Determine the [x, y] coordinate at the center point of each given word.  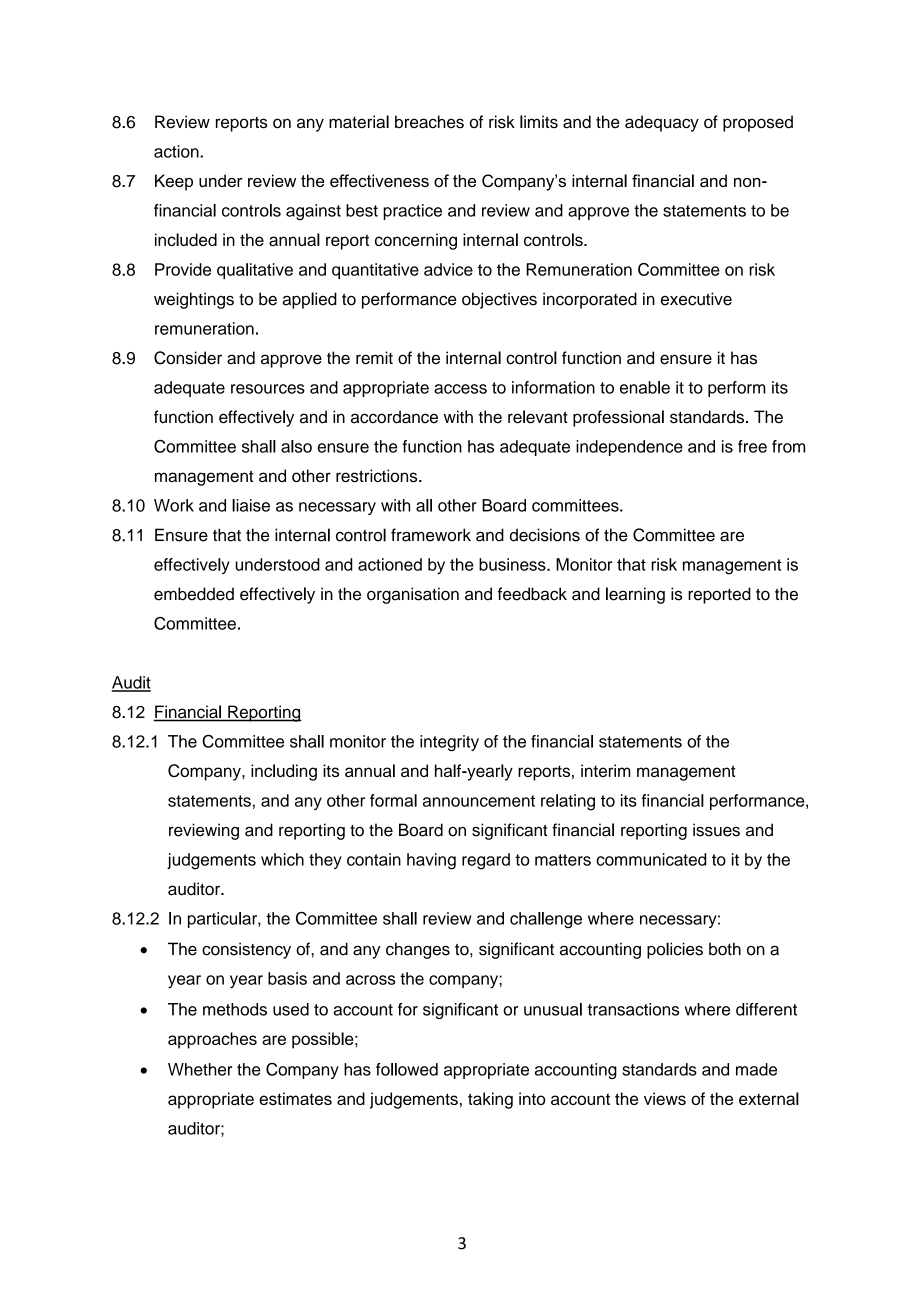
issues [716, 830]
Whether [200, 1069]
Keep [174, 182]
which [282, 859]
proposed [758, 123]
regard [486, 861]
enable [645, 387]
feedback [532, 594]
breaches [429, 122]
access [460, 389]
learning [635, 595]
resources [268, 389]
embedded [194, 594]
